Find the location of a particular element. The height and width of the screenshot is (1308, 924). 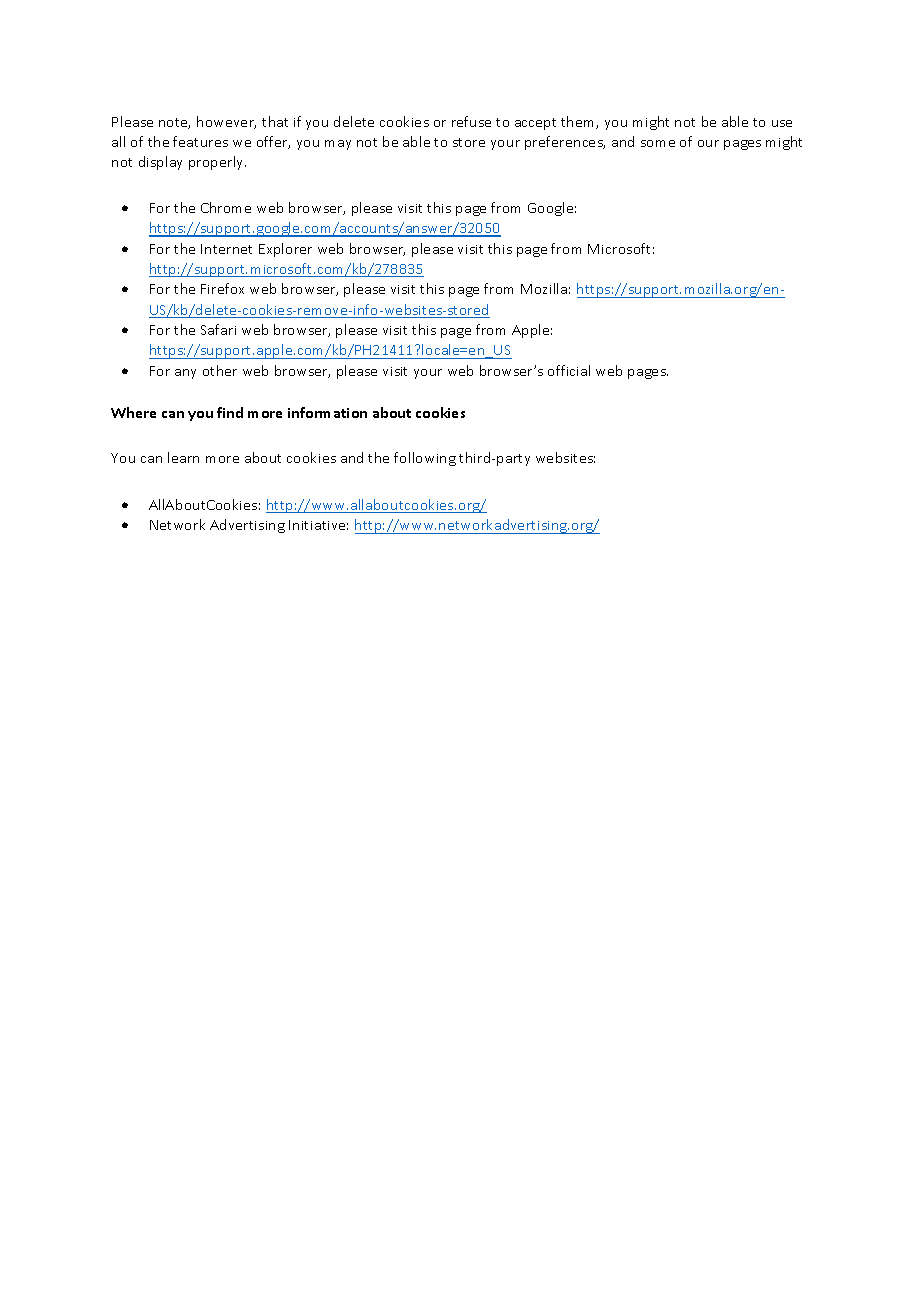

features is located at coordinates (200, 141).
